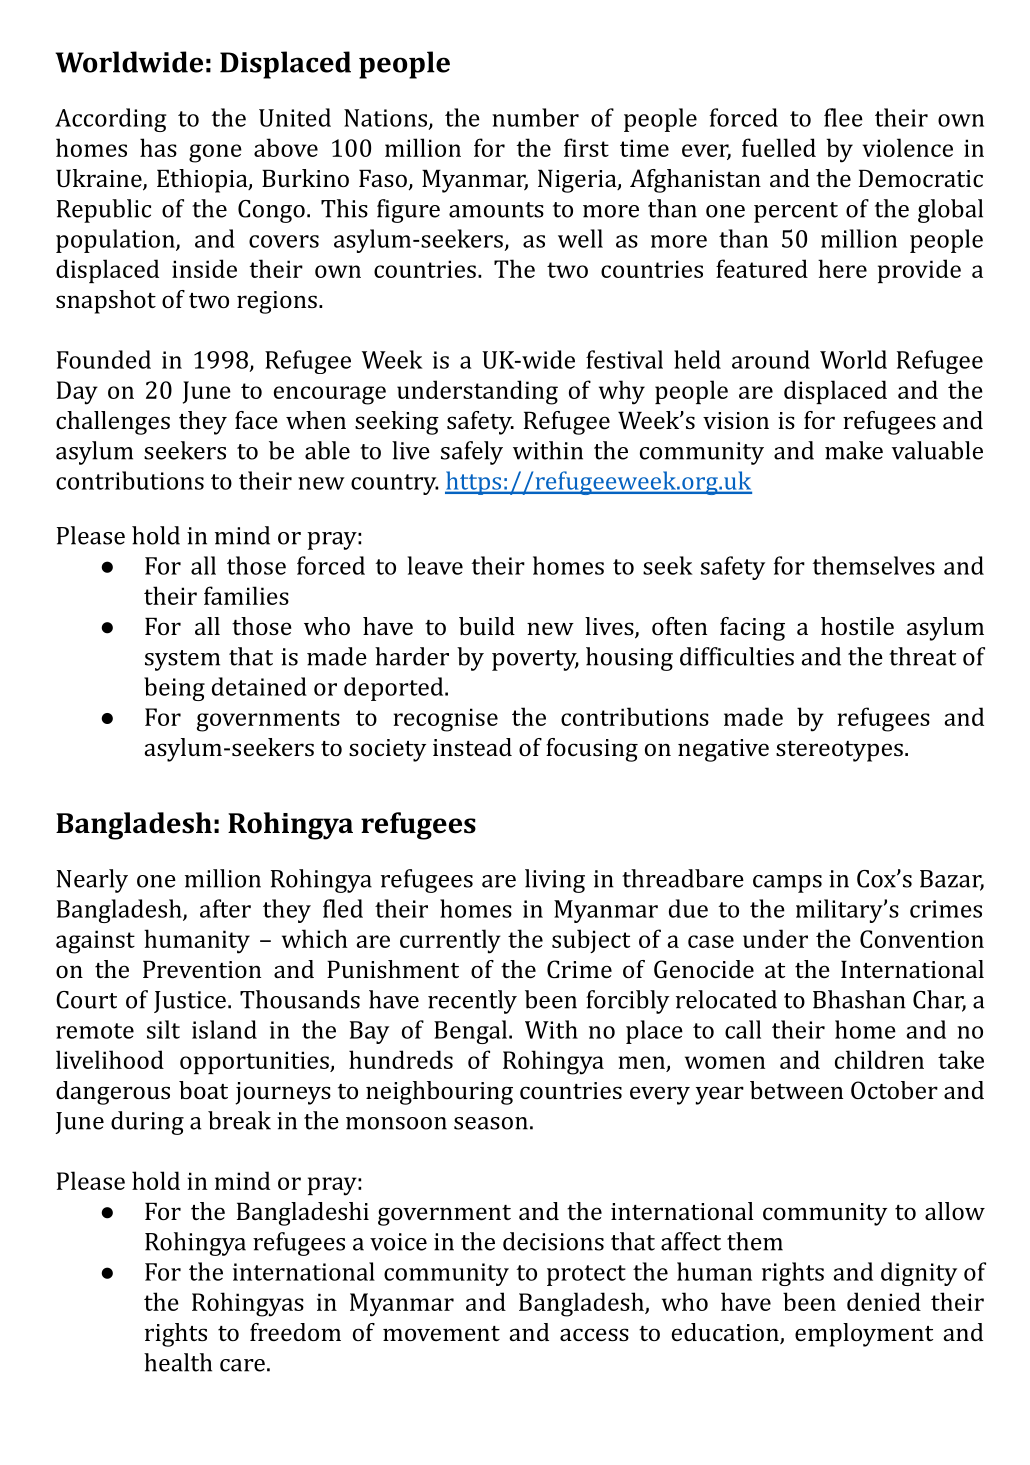 Image resolution: width=1030 pixels, height=1465 pixels. What do you see at coordinates (215, 153) in the screenshot?
I see `gone` at bounding box center [215, 153].
